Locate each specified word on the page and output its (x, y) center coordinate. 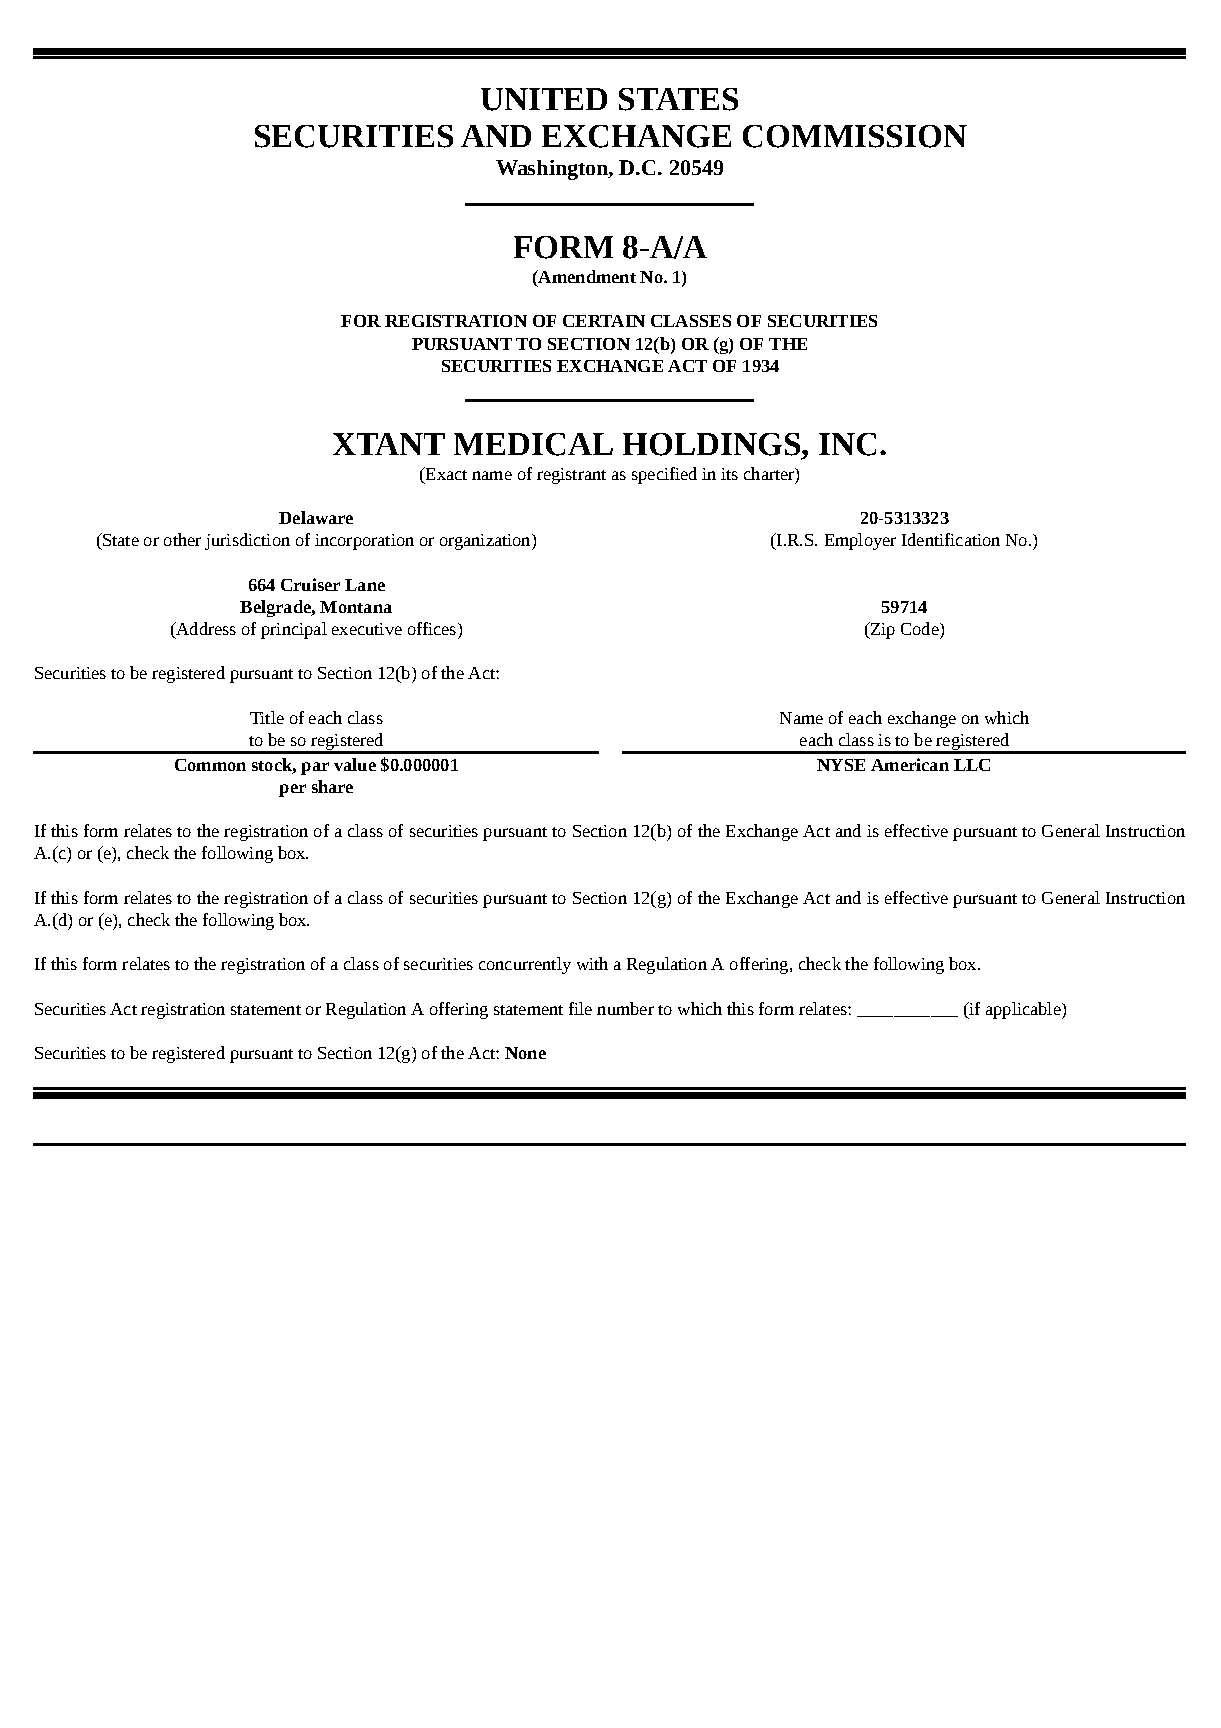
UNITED (544, 99)
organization (486, 542)
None (525, 1053)
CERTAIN (604, 321)
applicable (1024, 1010)
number (625, 1008)
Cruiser (310, 584)
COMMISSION (855, 136)
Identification (951, 539)
